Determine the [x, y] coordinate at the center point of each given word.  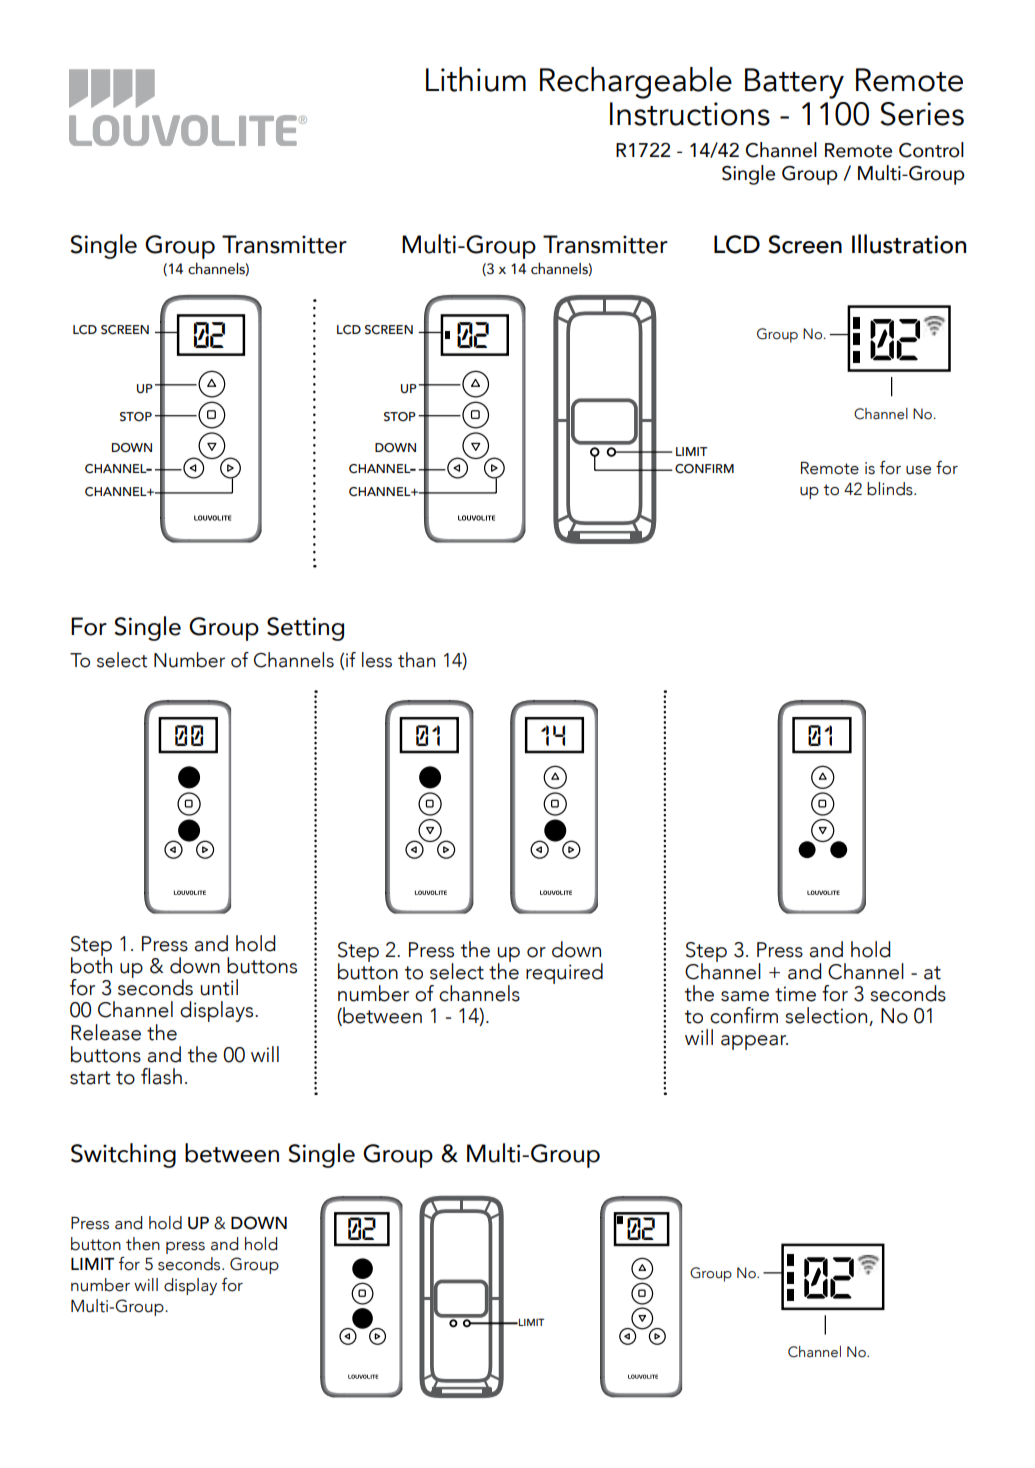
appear [754, 1042]
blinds [891, 489]
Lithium [476, 79]
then [143, 1244]
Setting [305, 629]
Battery [794, 83]
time [795, 994]
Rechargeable [636, 83]
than [416, 660]
